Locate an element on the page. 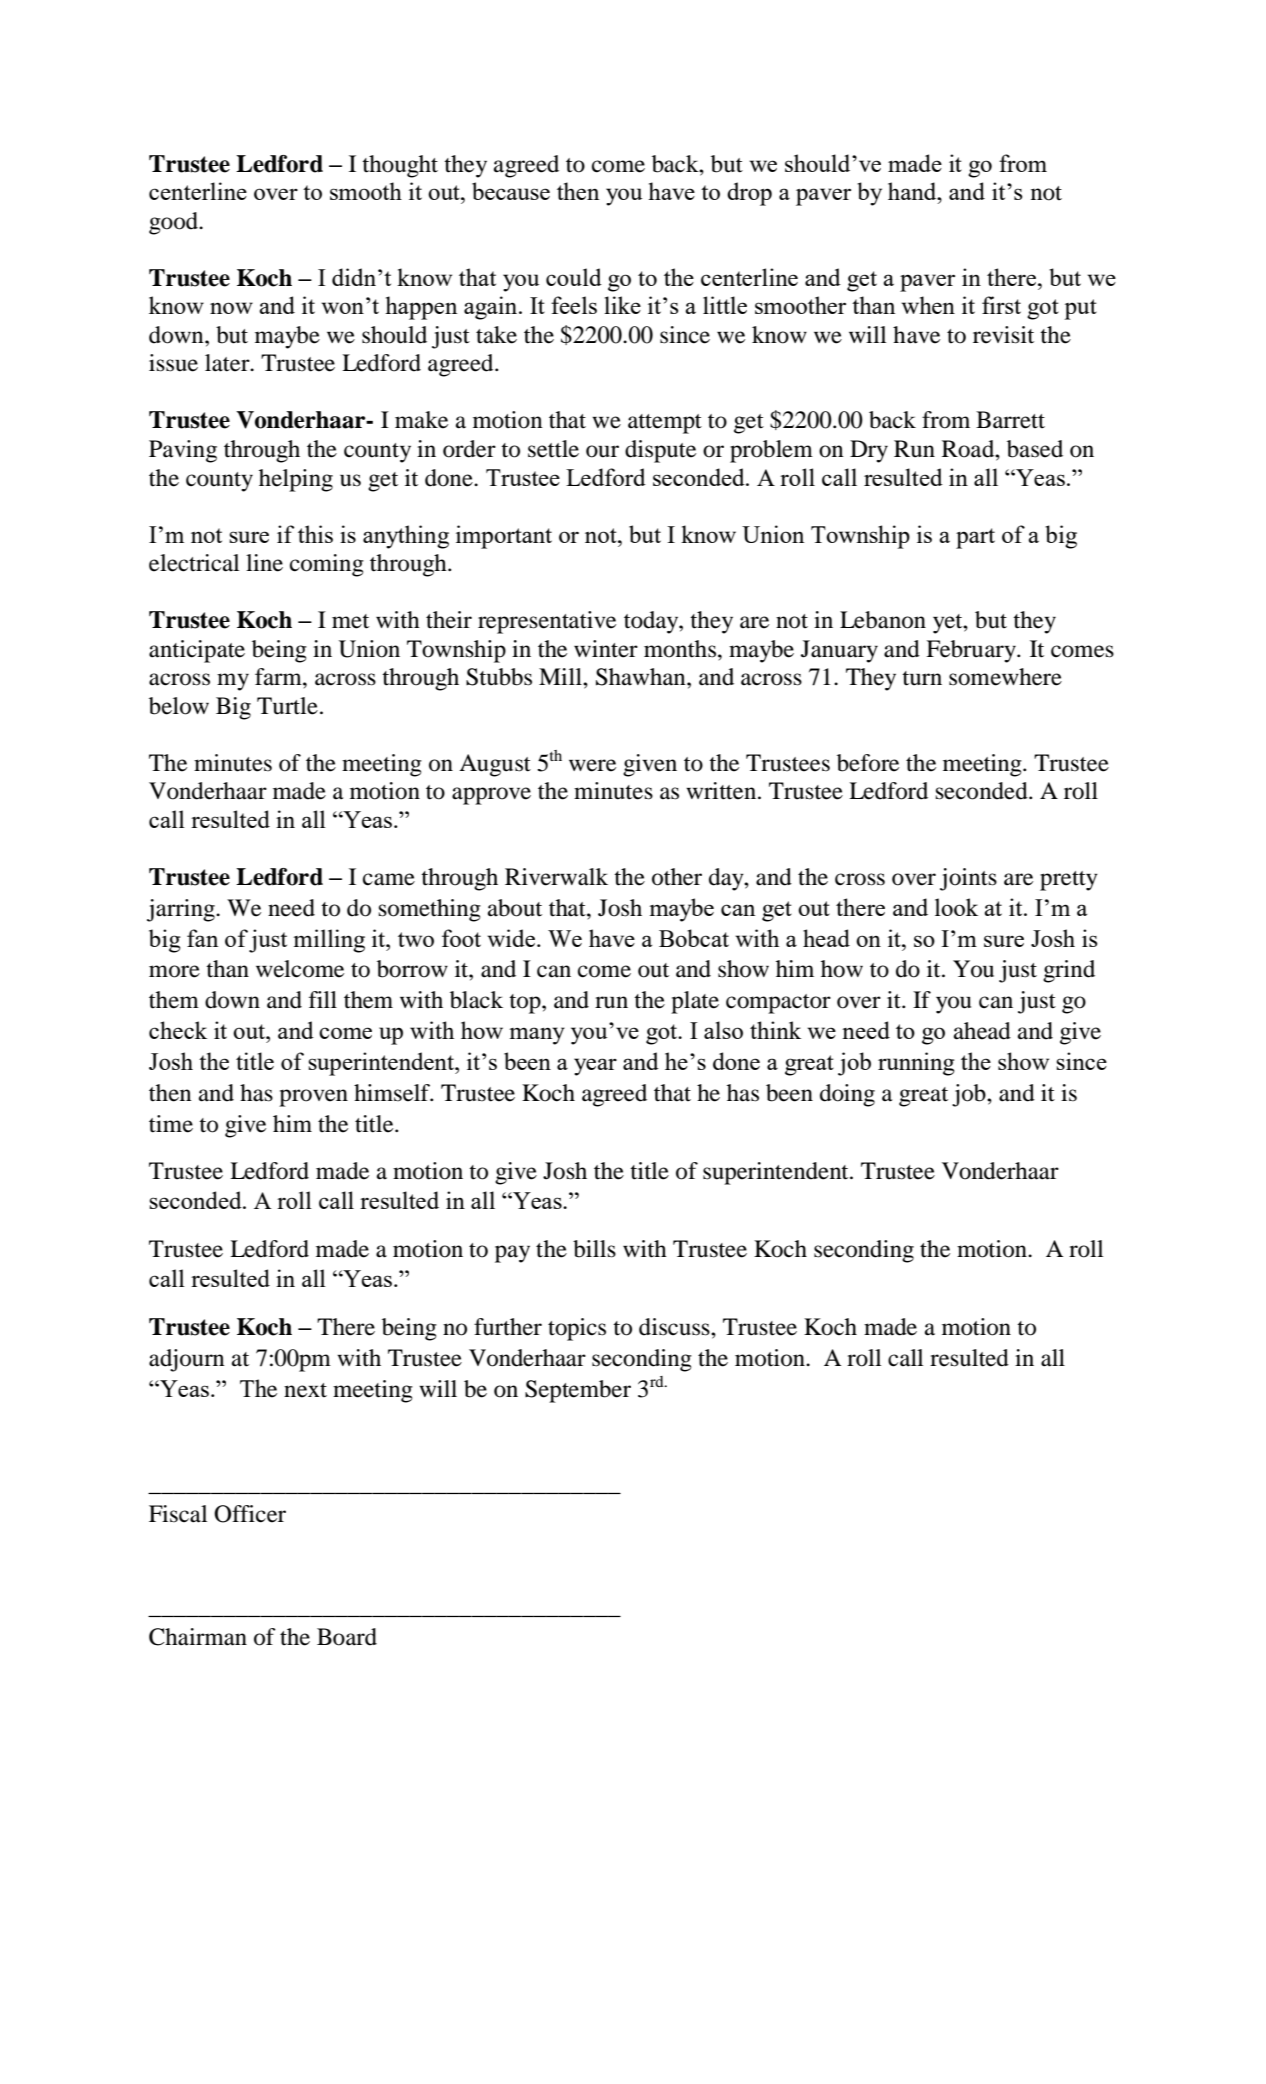 This document has width=1266, height=2084. good is located at coordinates (174, 223).
